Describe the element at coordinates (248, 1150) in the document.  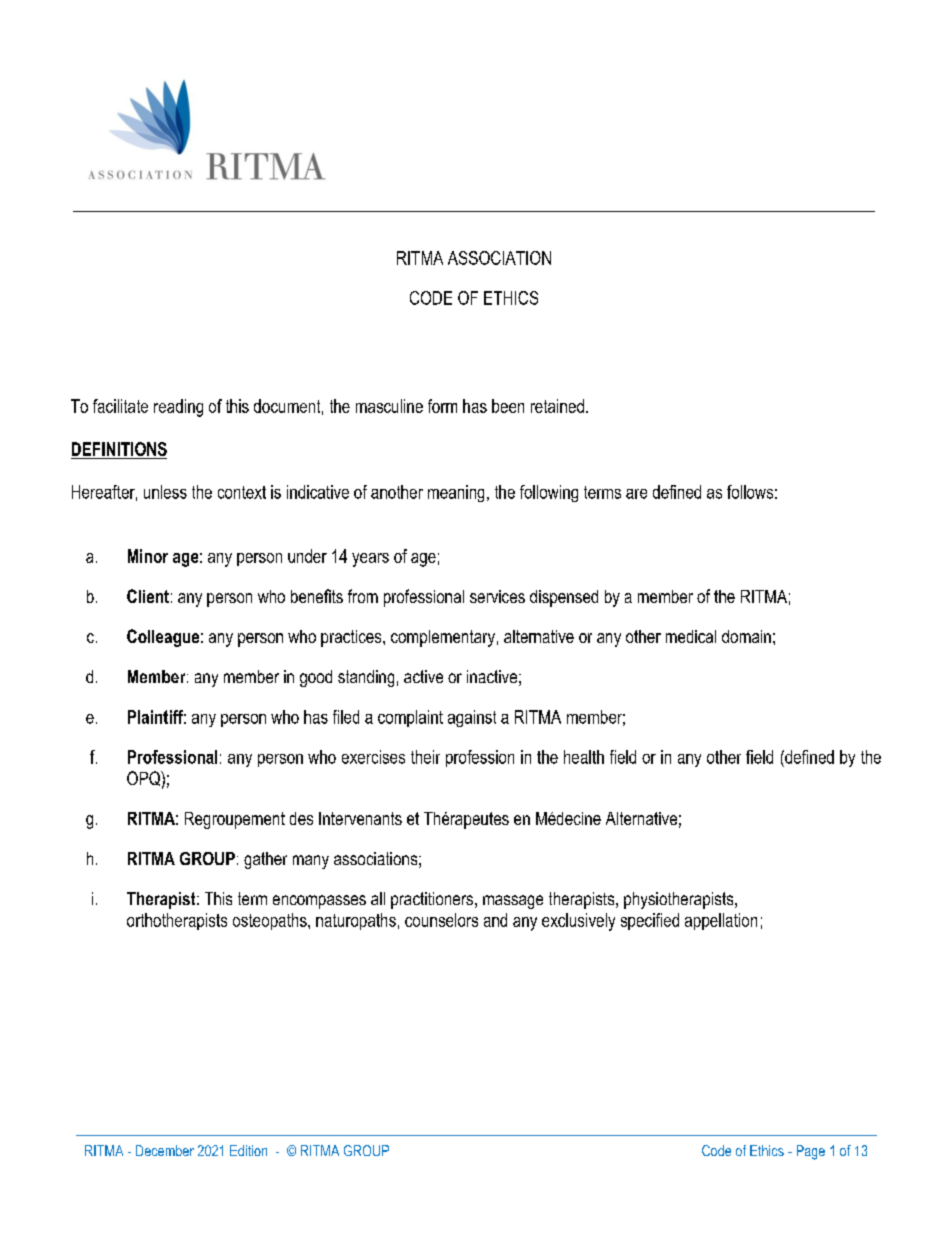
I see `Edition` at that location.
